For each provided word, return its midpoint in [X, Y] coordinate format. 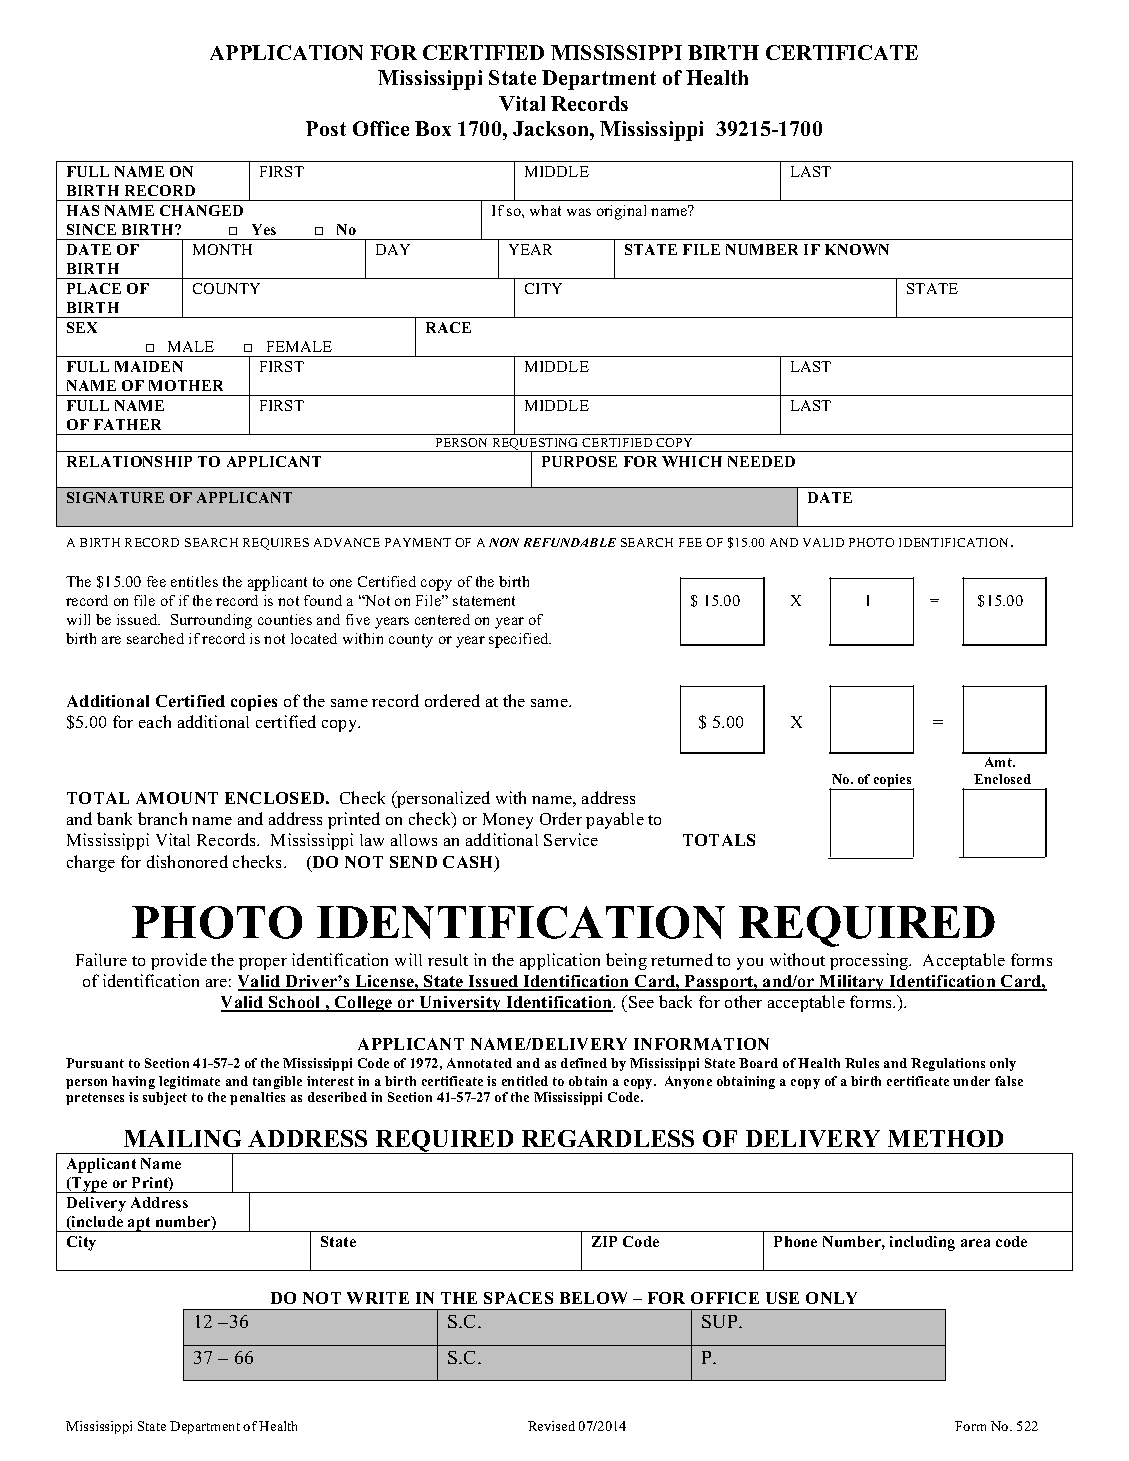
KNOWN [857, 249]
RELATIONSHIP [129, 461]
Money [508, 821]
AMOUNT [177, 798]
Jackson [552, 128]
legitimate [189, 1082]
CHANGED [201, 210]
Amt [999, 762]
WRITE [378, 1298]
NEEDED [761, 461]
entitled [525, 1081]
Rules [862, 1063]
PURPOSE [579, 461]
